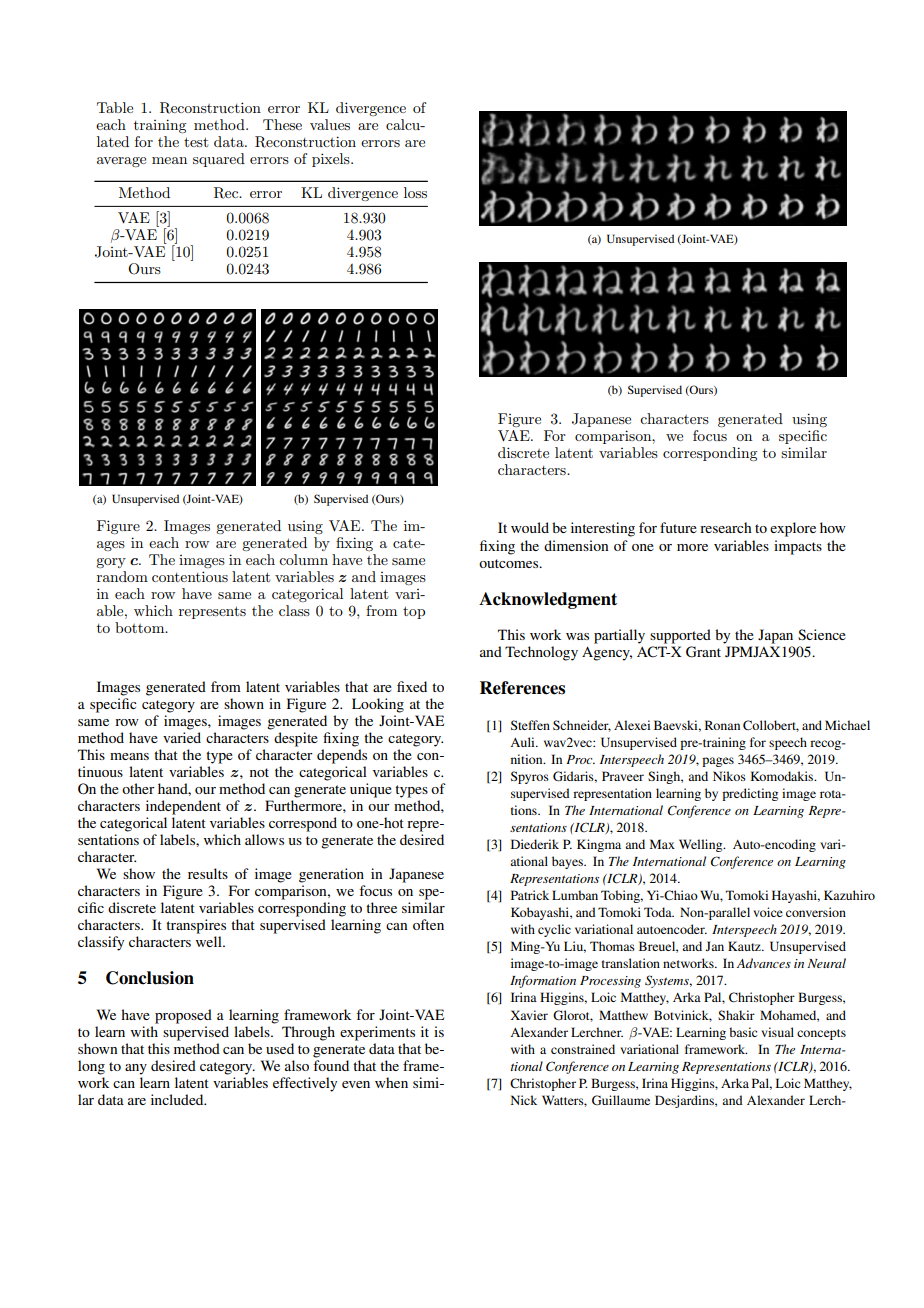 The height and width of the screenshot is (1308, 924). What do you see at coordinates (530, 895) in the screenshot?
I see `Patrick` at bounding box center [530, 895].
